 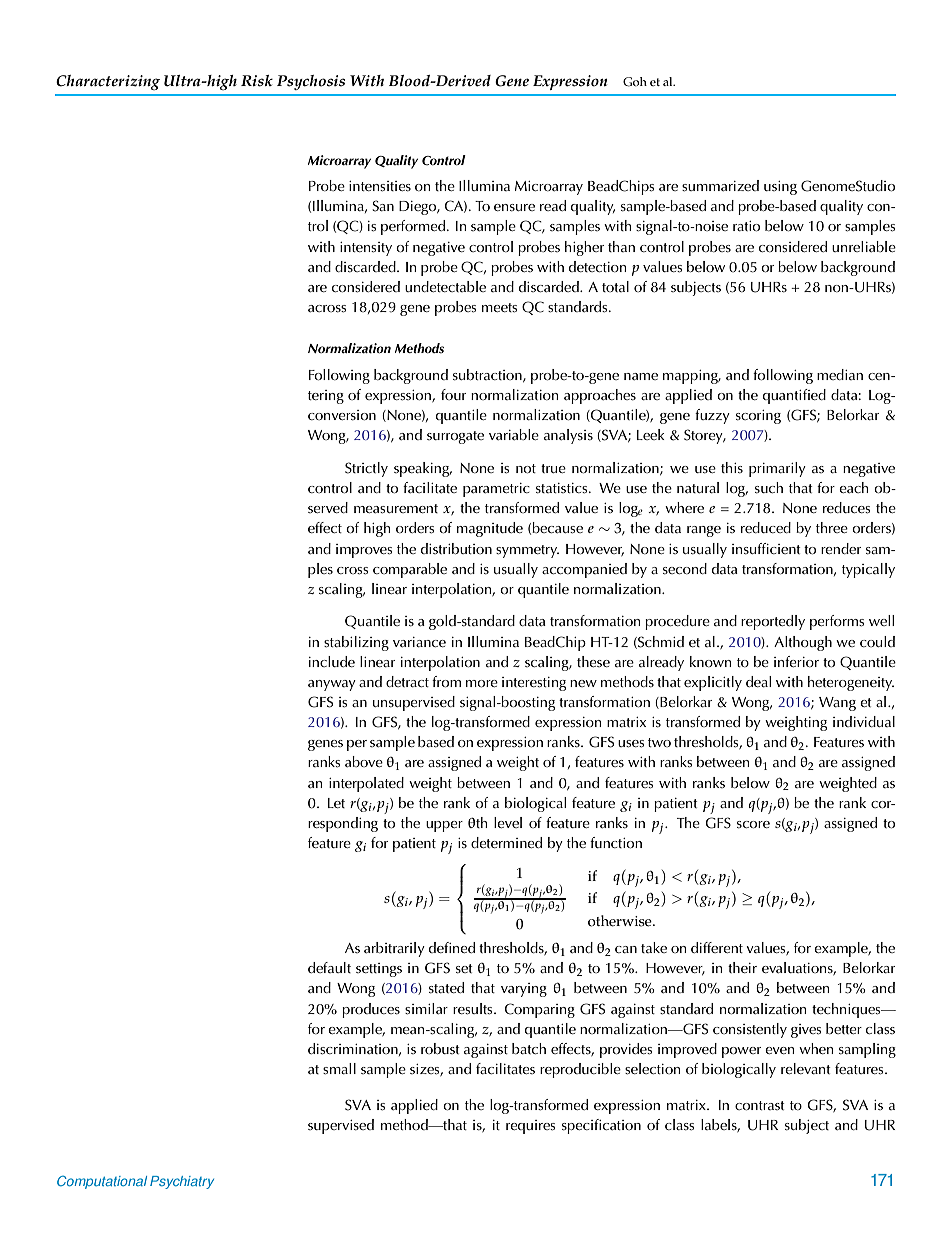 What do you see at coordinates (257, 81) in the screenshot?
I see `Risk` at bounding box center [257, 81].
